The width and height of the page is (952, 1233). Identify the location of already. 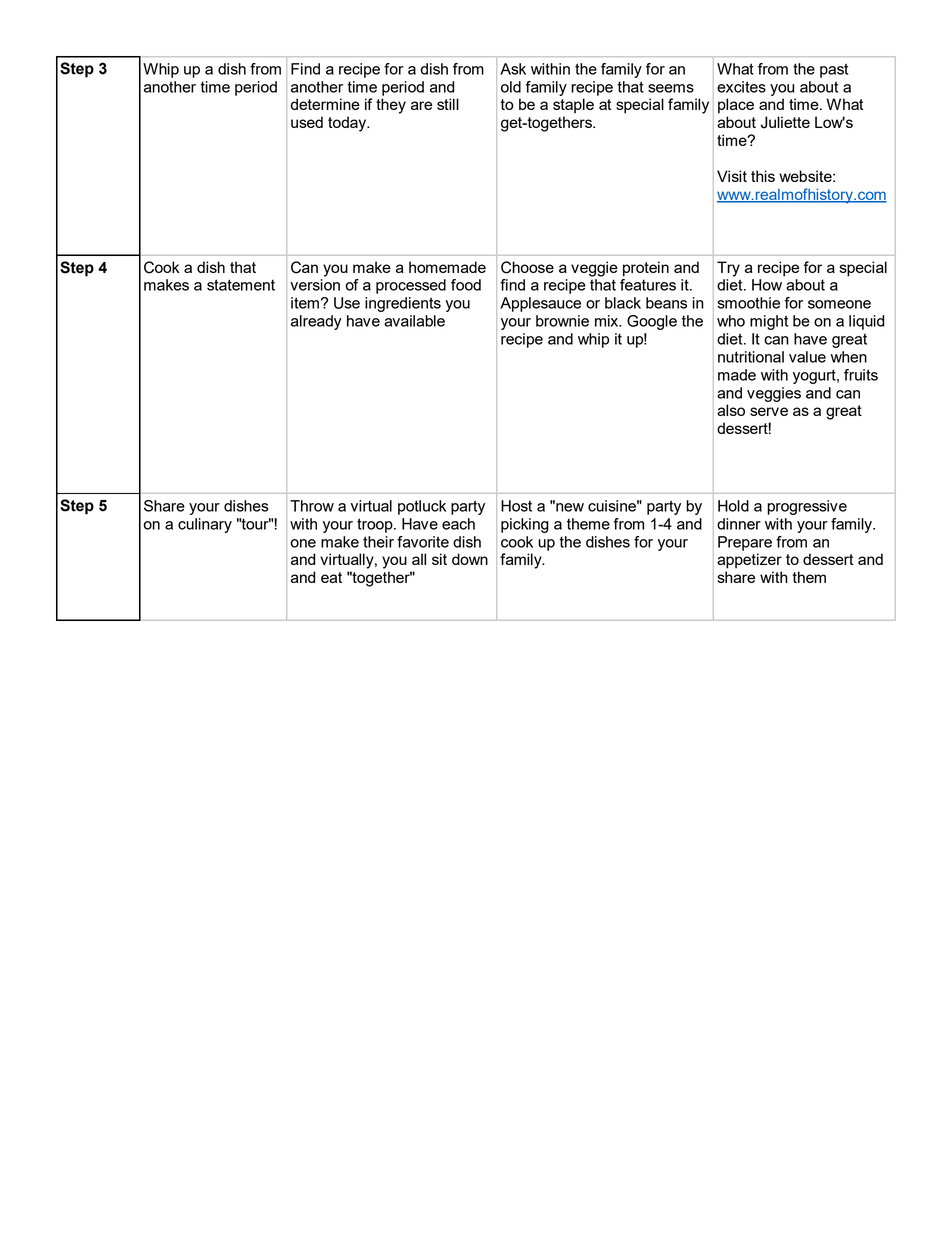
(316, 322).
